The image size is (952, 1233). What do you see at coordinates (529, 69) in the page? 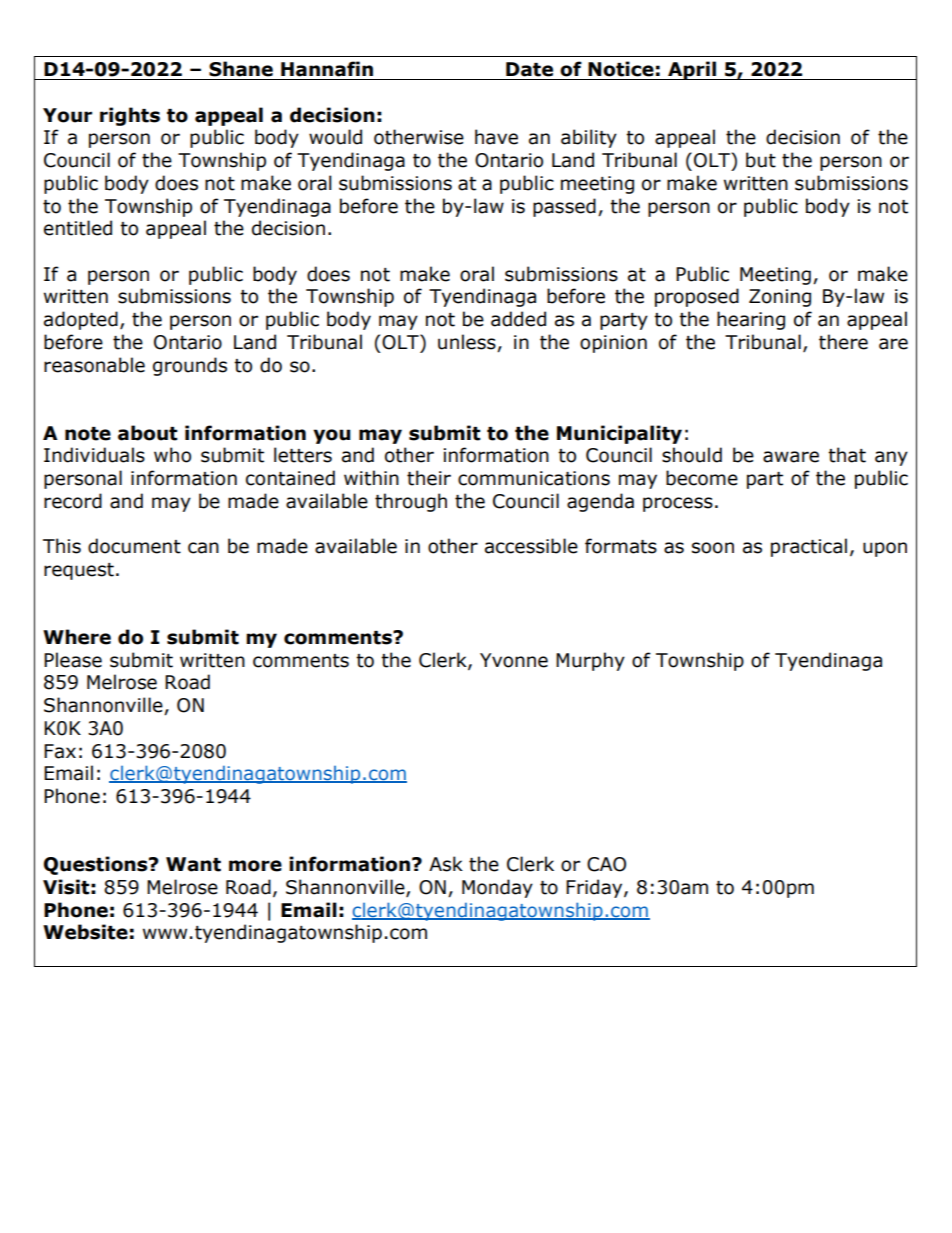
I see `Date` at bounding box center [529, 69].
